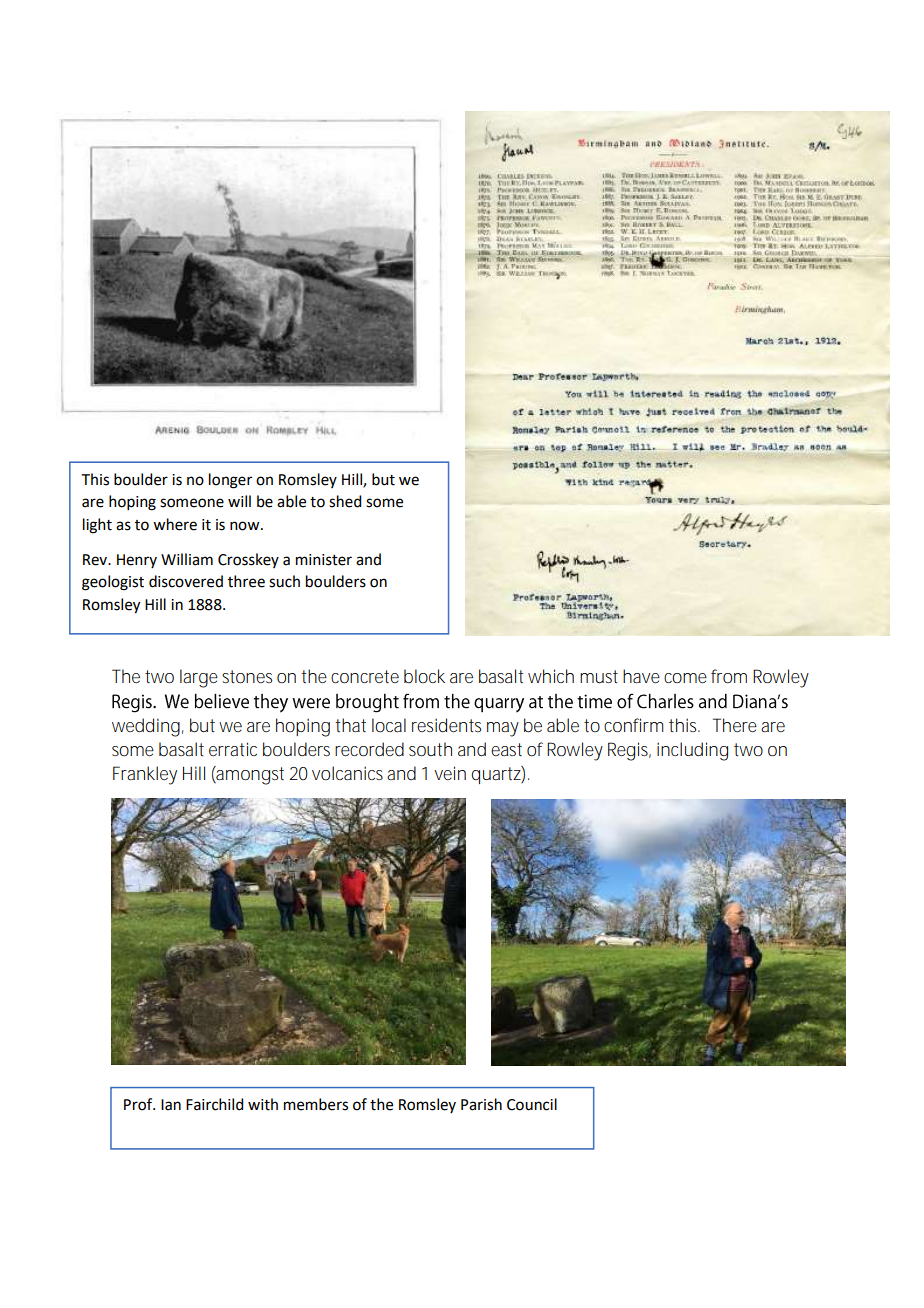  I want to click on Ian, so click(171, 1105).
